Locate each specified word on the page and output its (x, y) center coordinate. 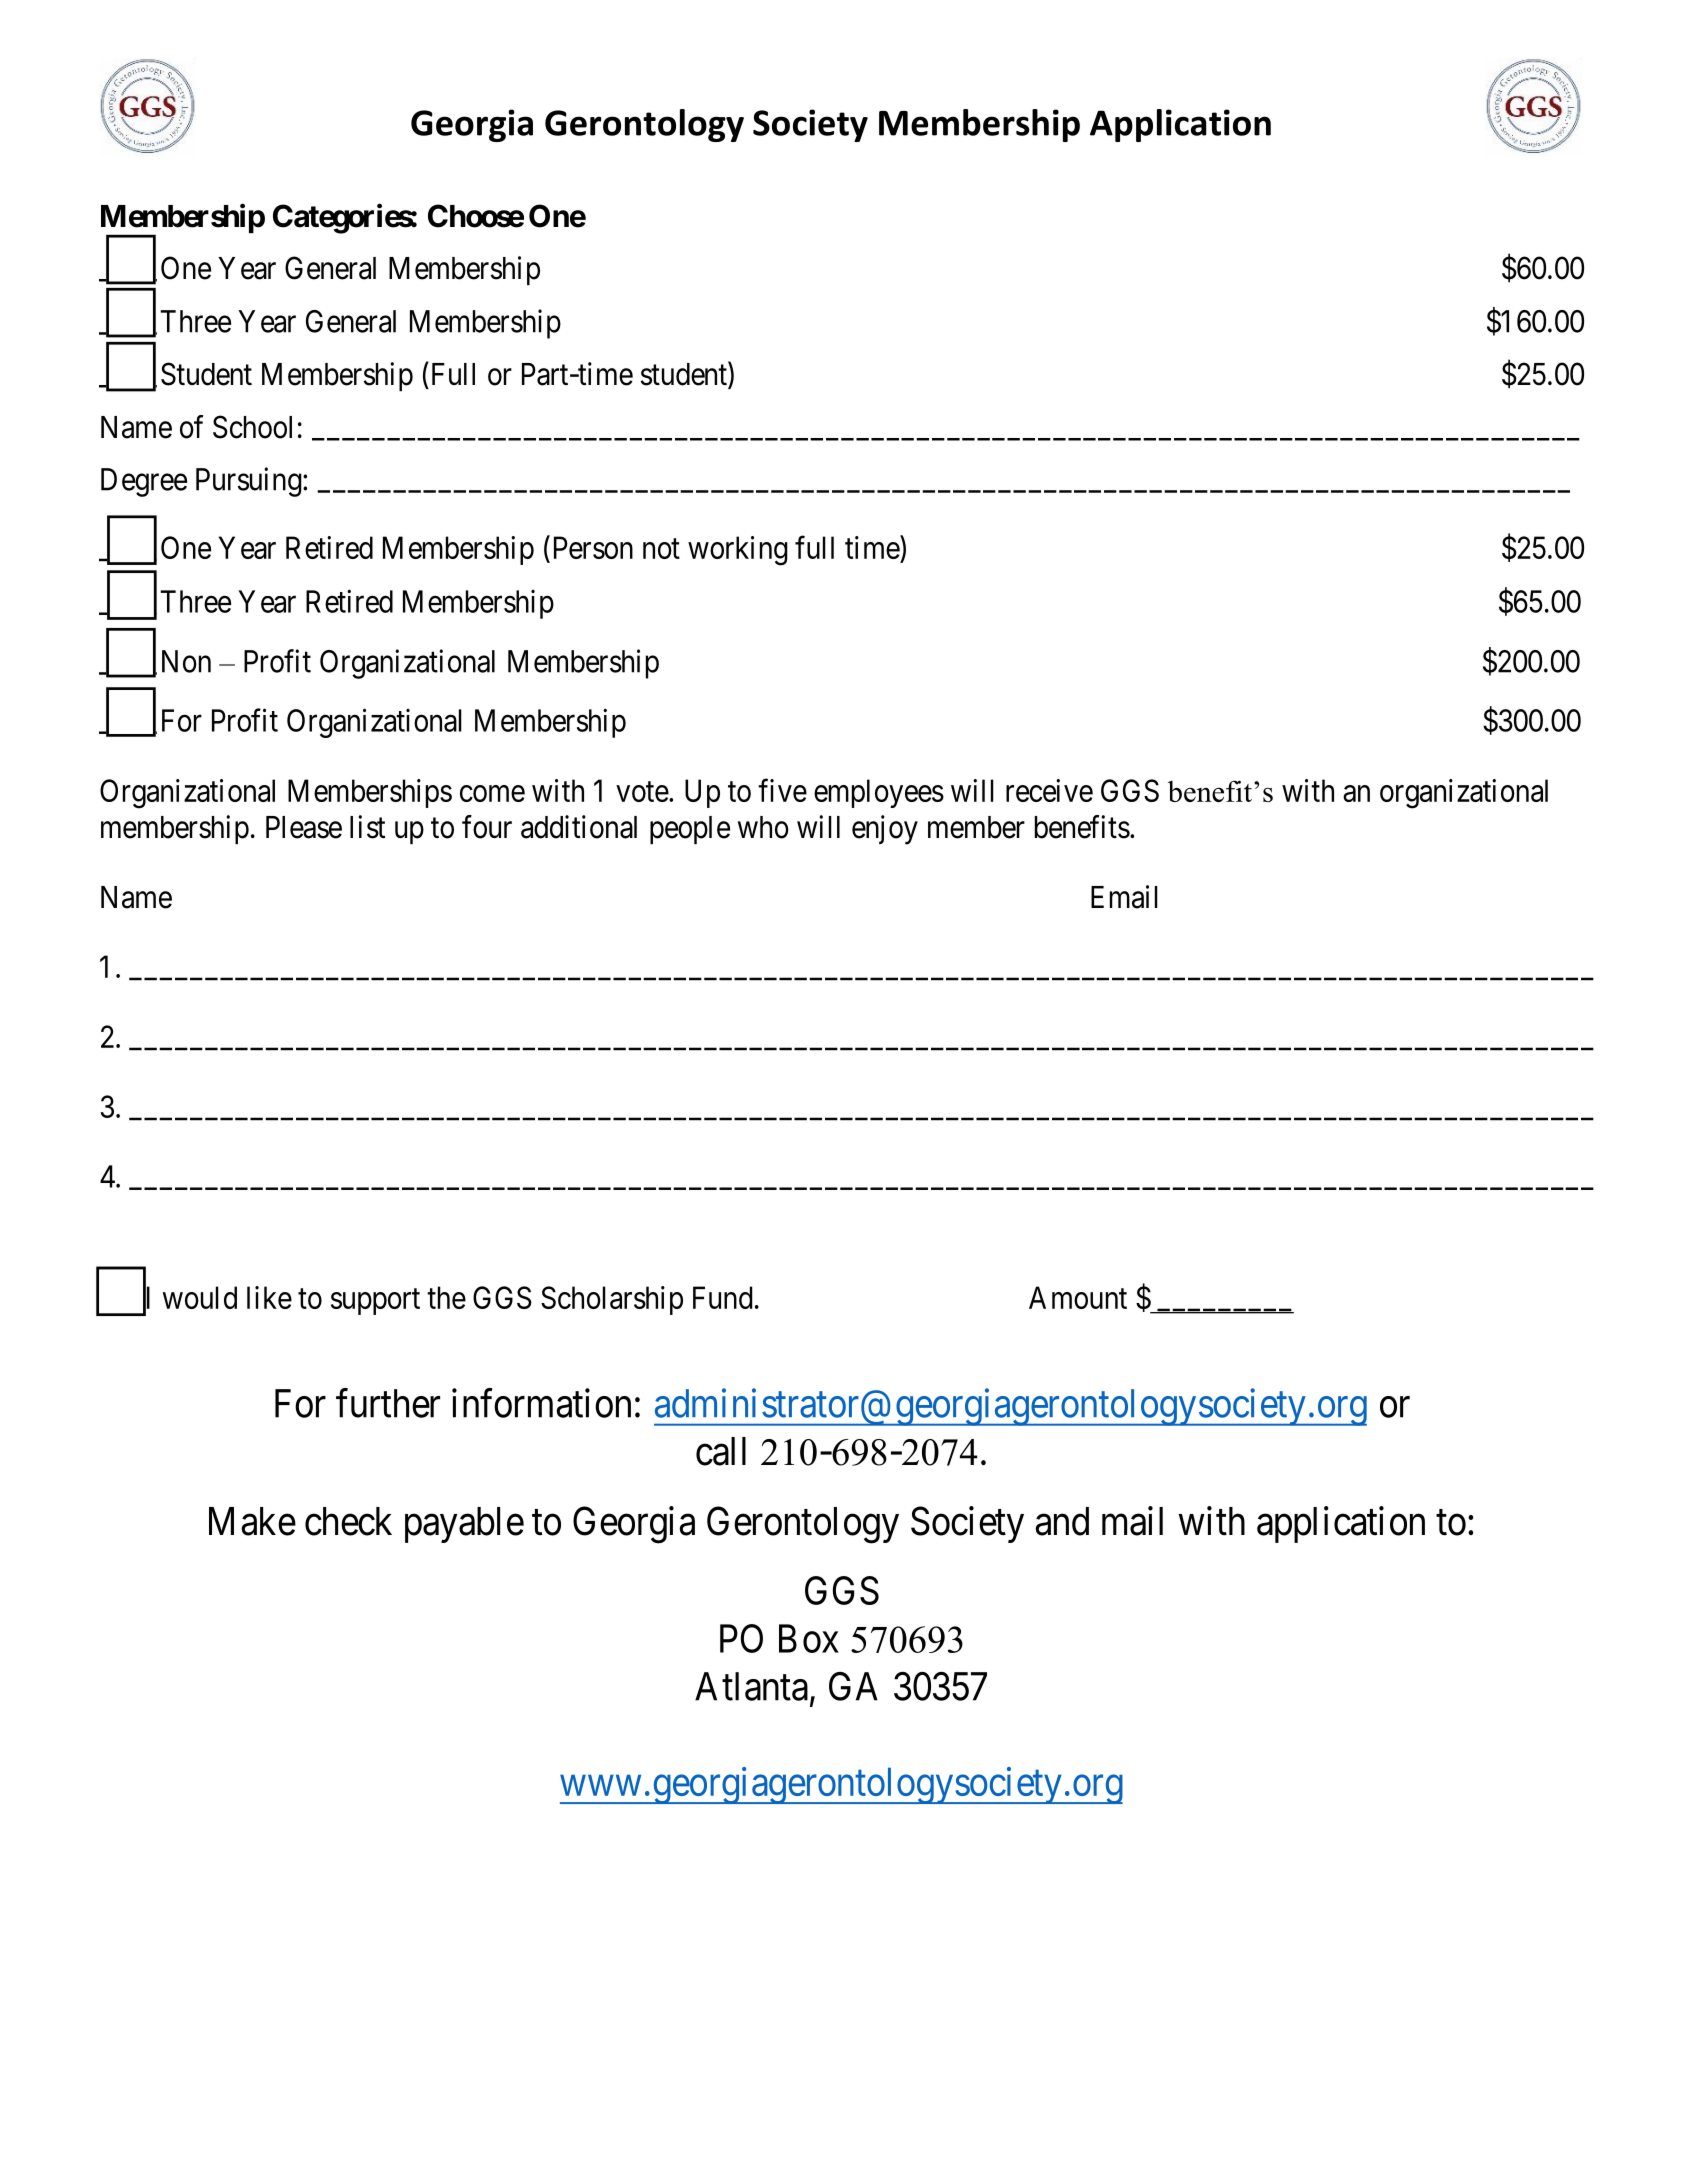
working (738, 551)
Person (593, 547)
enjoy (885, 830)
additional (579, 827)
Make (252, 1521)
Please (304, 827)
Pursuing (250, 482)
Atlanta (751, 1686)
